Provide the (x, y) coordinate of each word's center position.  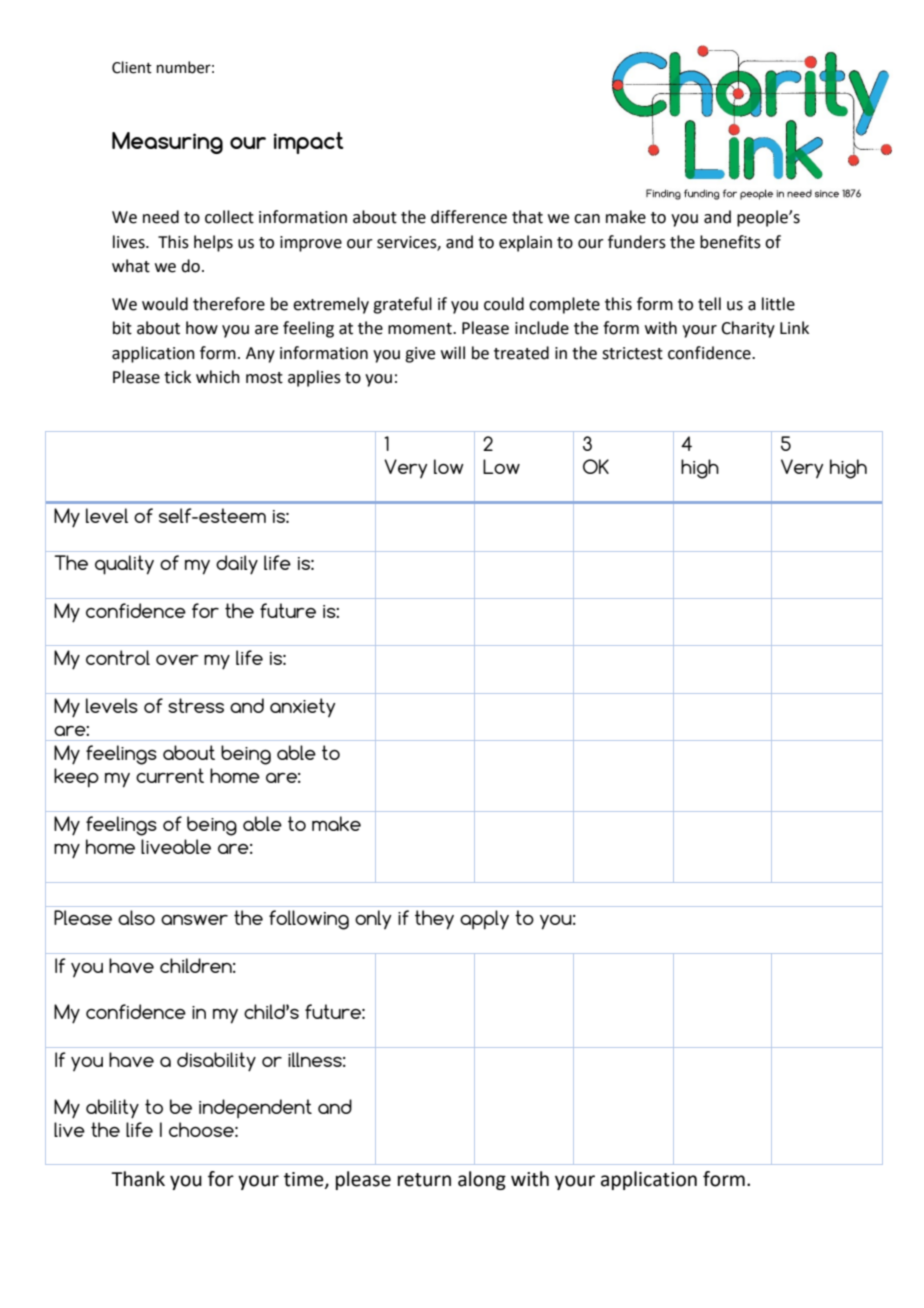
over (177, 660)
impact (309, 143)
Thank (138, 1179)
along (482, 1180)
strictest (632, 353)
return (424, 1180)
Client (132, 67)
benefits (730, 242)
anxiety (302, 707)
